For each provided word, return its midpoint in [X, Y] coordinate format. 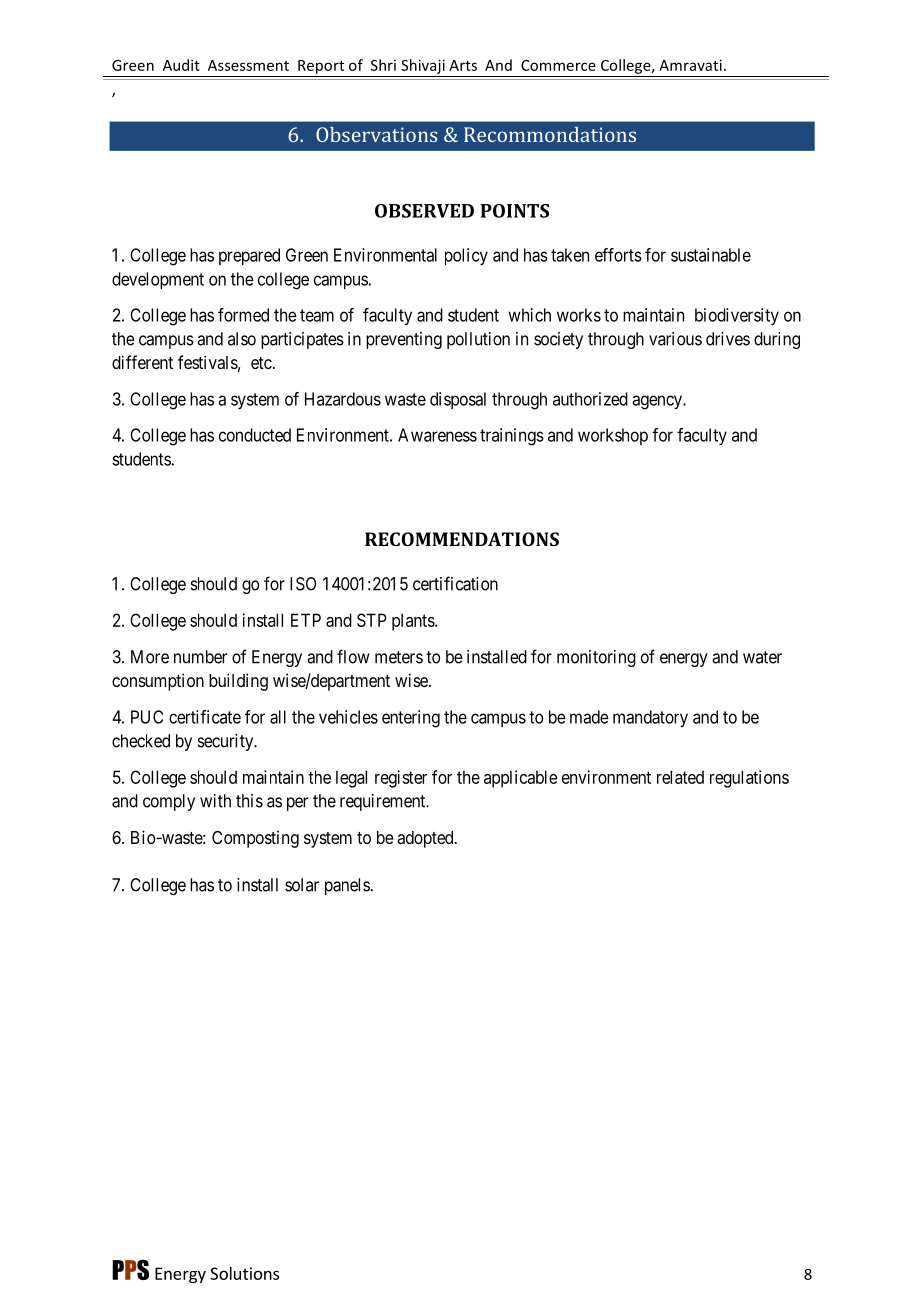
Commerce [558, 65]
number [200, 657]
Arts [463, 65]
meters [399, 657]
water [762, 657]
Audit [181, 65]
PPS [130, 1269]
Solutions [244, 1273]
